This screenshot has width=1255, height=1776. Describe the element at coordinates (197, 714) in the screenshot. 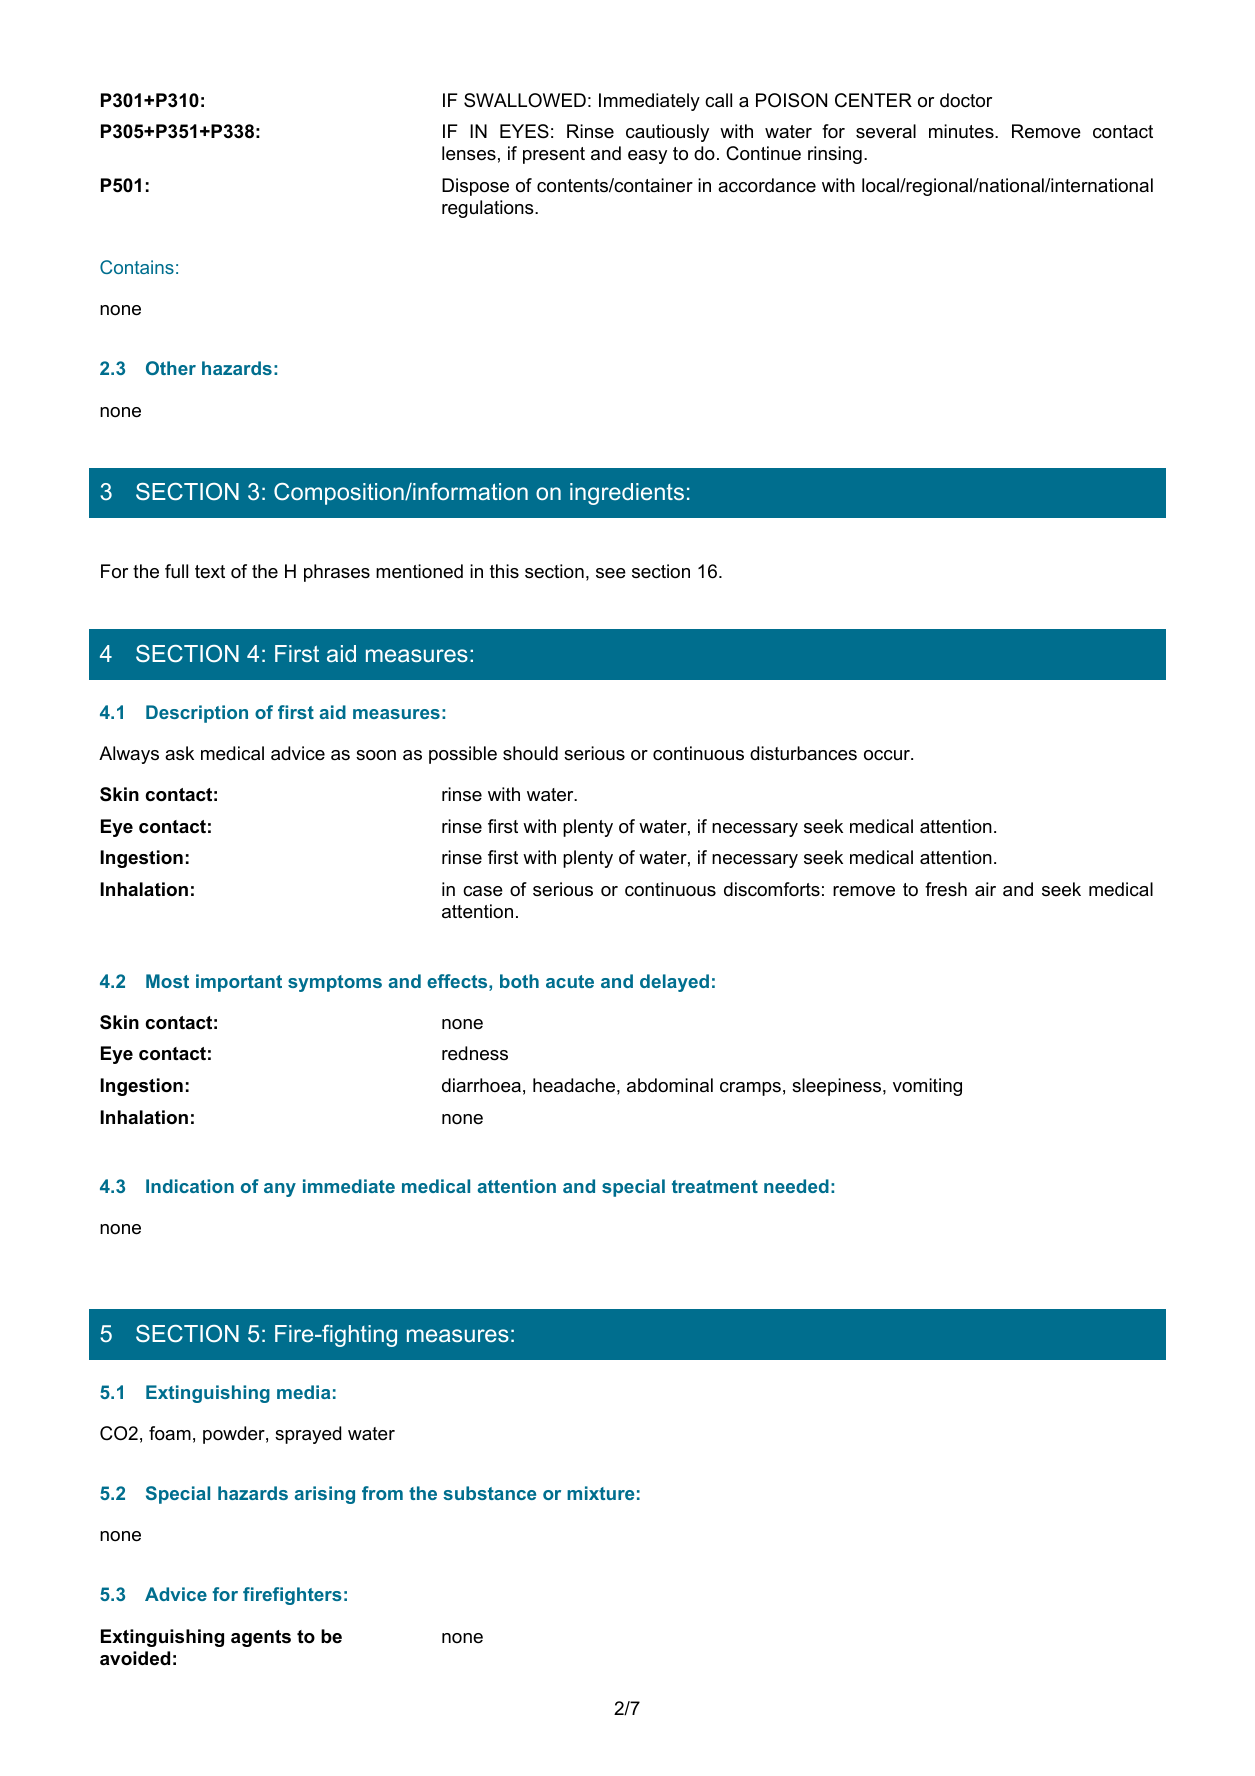

I see `Description` at that location.
